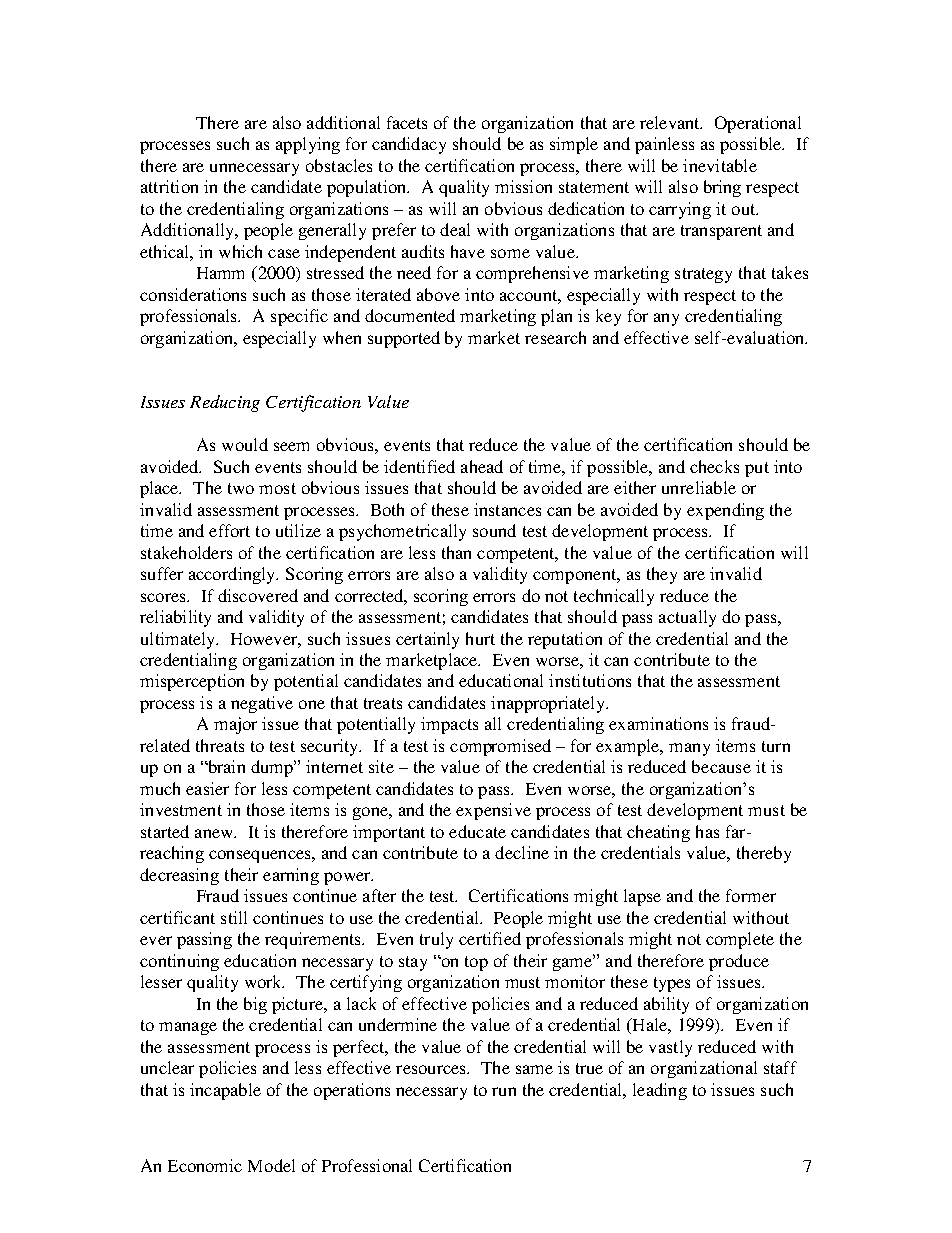  What do you see at coordinates (241, 488) in the page?
I see `two` at bounding box center [241, 488].
